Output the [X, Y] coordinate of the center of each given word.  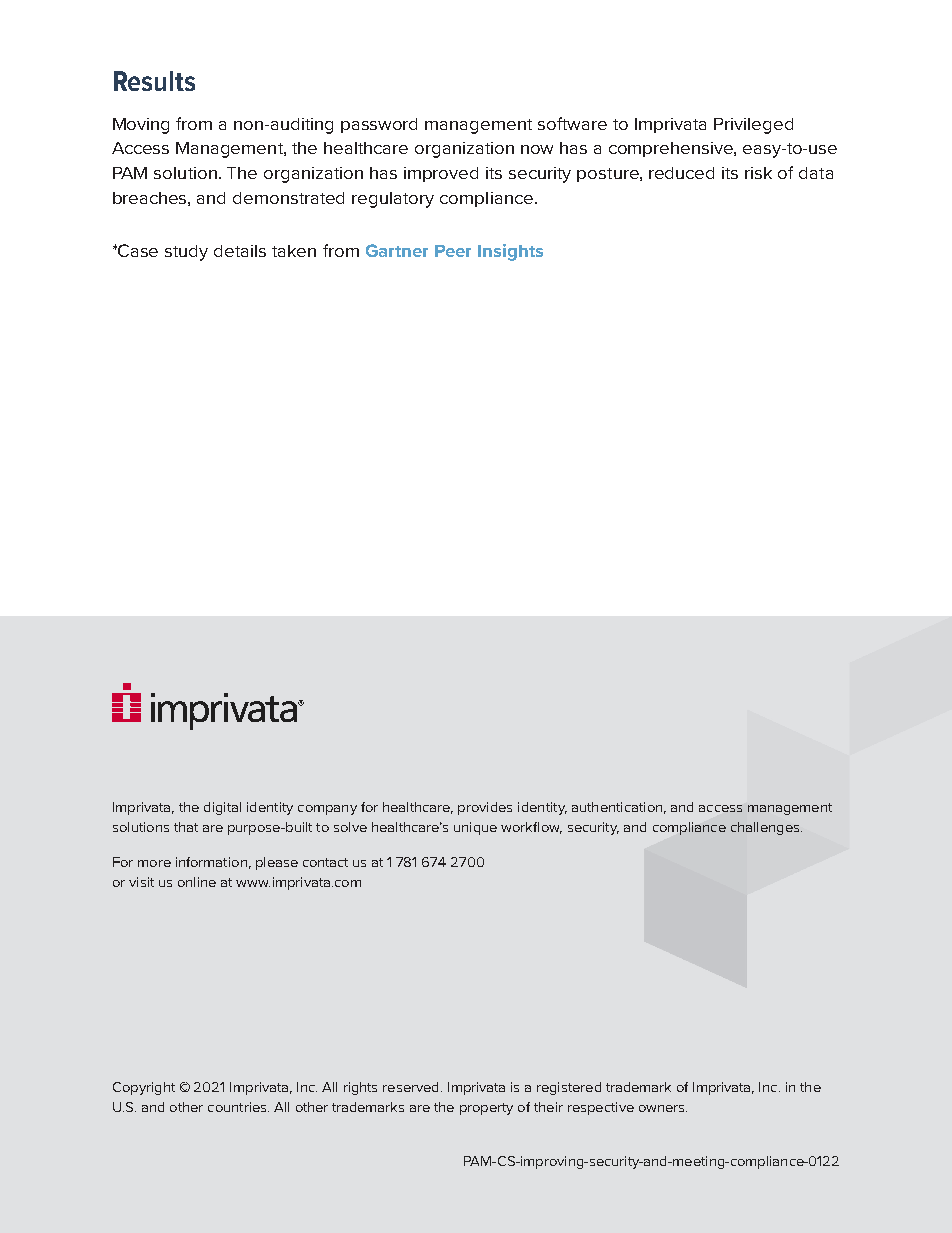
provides [485, 808]
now [537, 149]
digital [222, 808]
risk [758, 173]
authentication [617, 807]
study [186, 253]
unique [475, 828]
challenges [766, 828]
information [211, 862]
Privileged [753, 126]
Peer [453, 251]
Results [154, 81]
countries [238, 1107]
